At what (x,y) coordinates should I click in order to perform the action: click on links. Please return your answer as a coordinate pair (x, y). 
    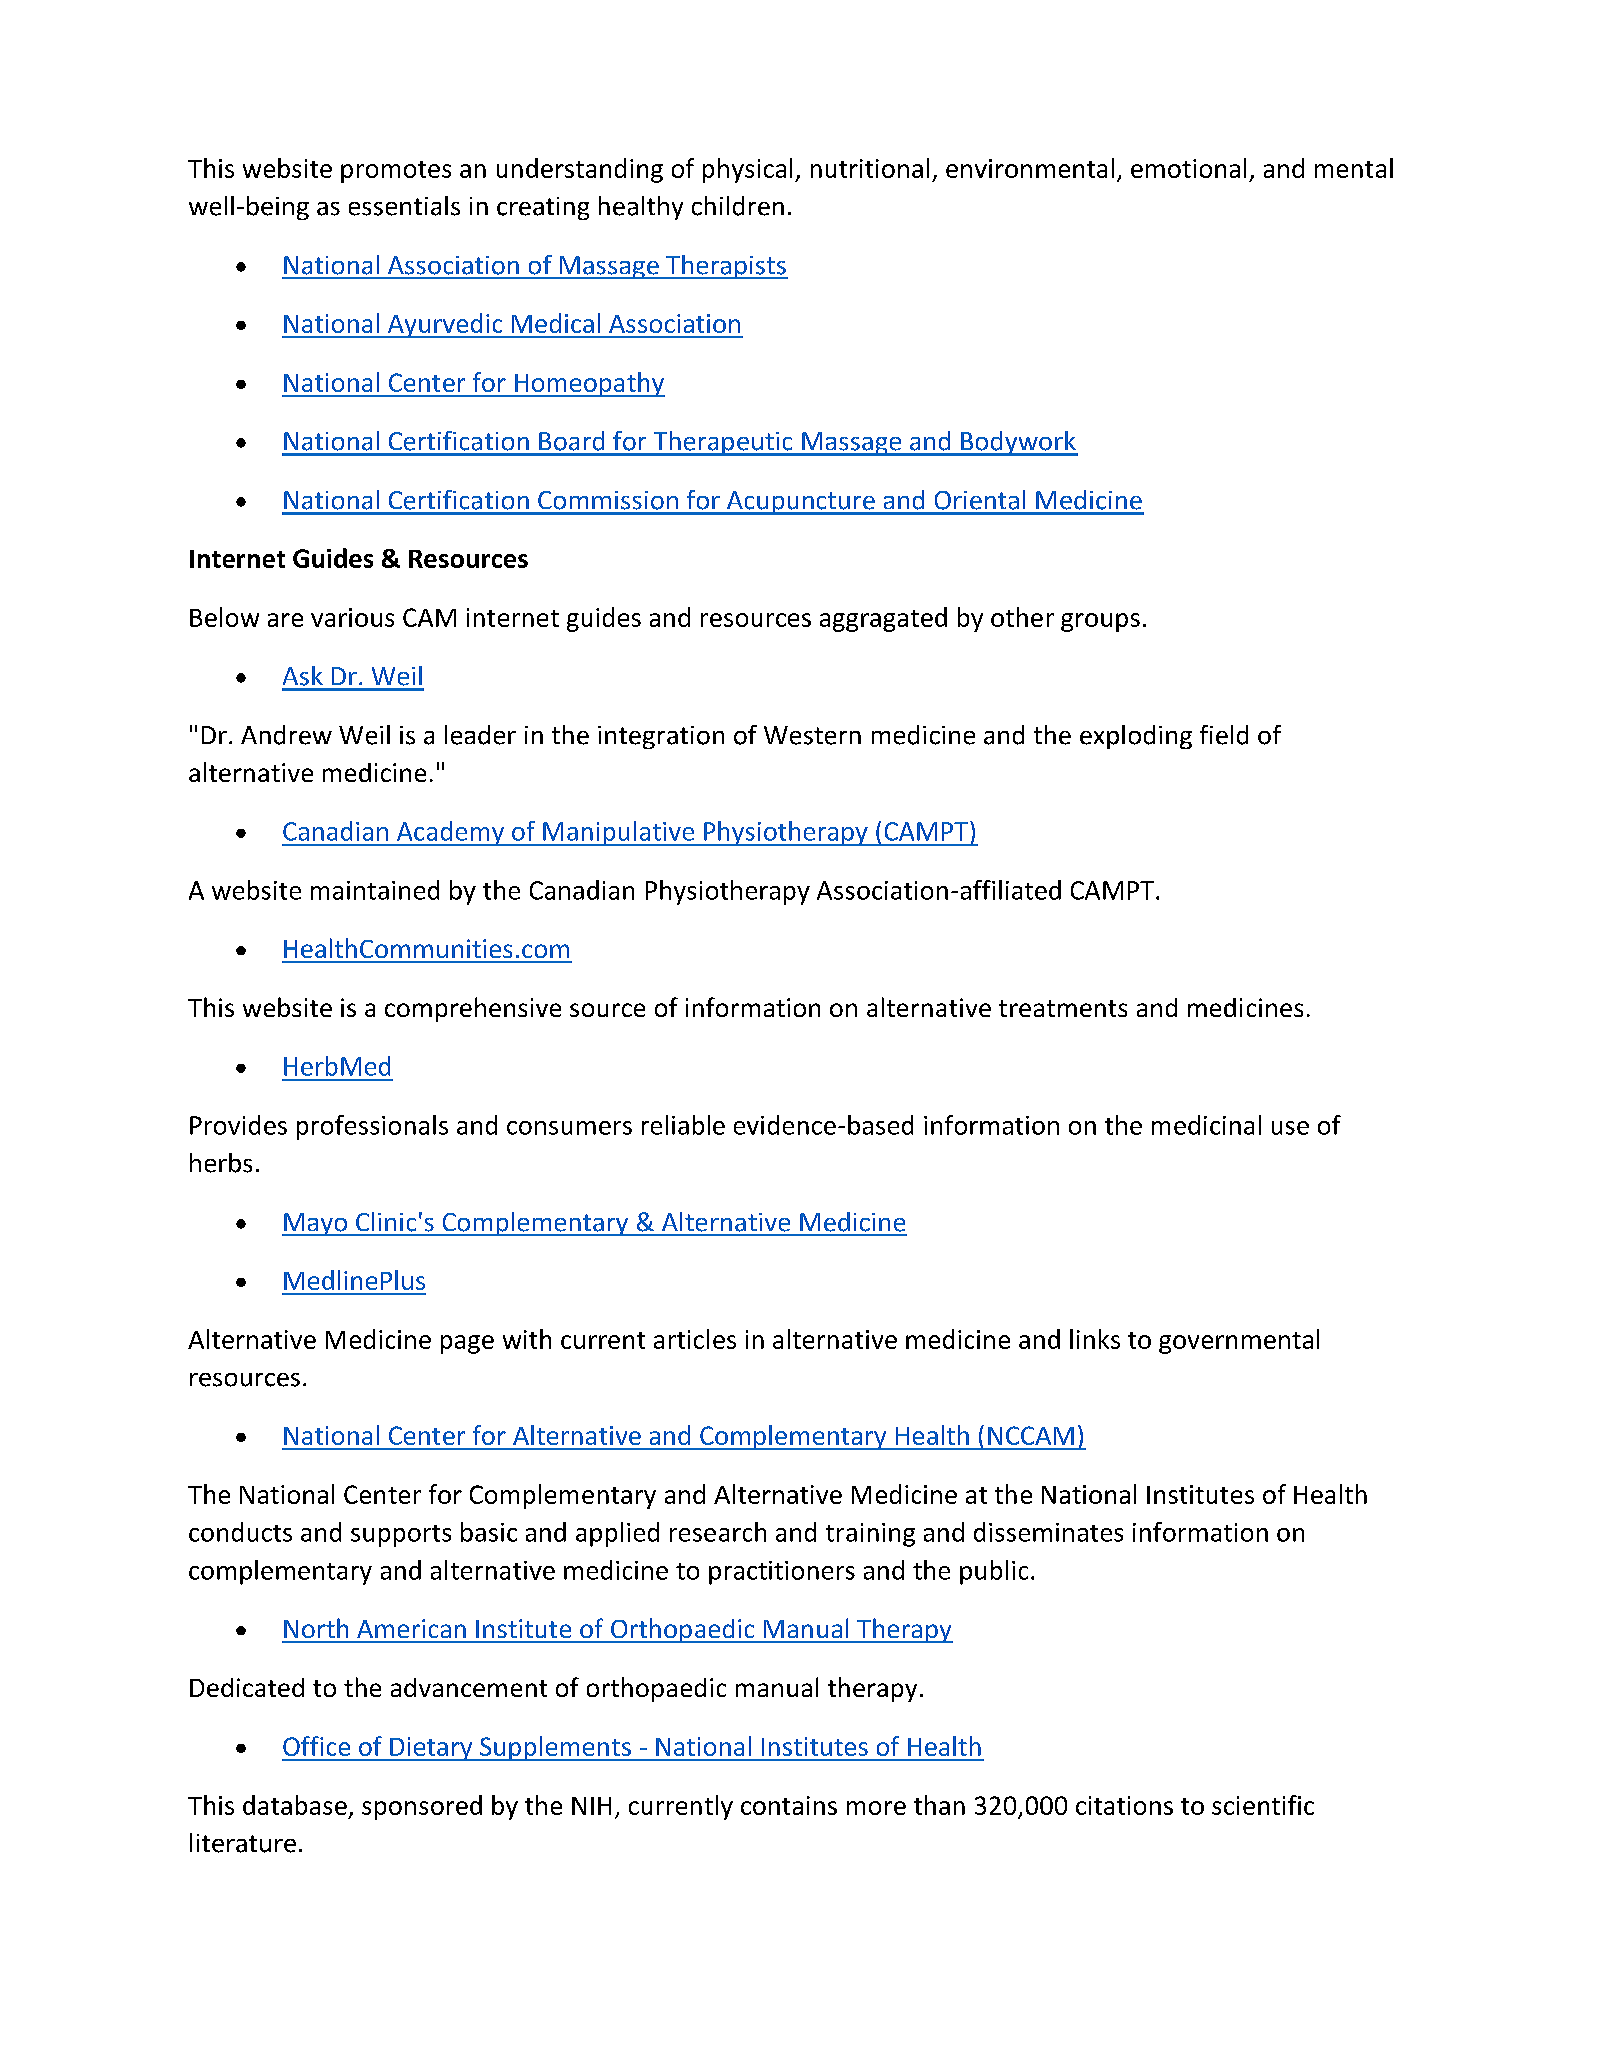
    Looking at the image, I should click on (1095, 1339).
